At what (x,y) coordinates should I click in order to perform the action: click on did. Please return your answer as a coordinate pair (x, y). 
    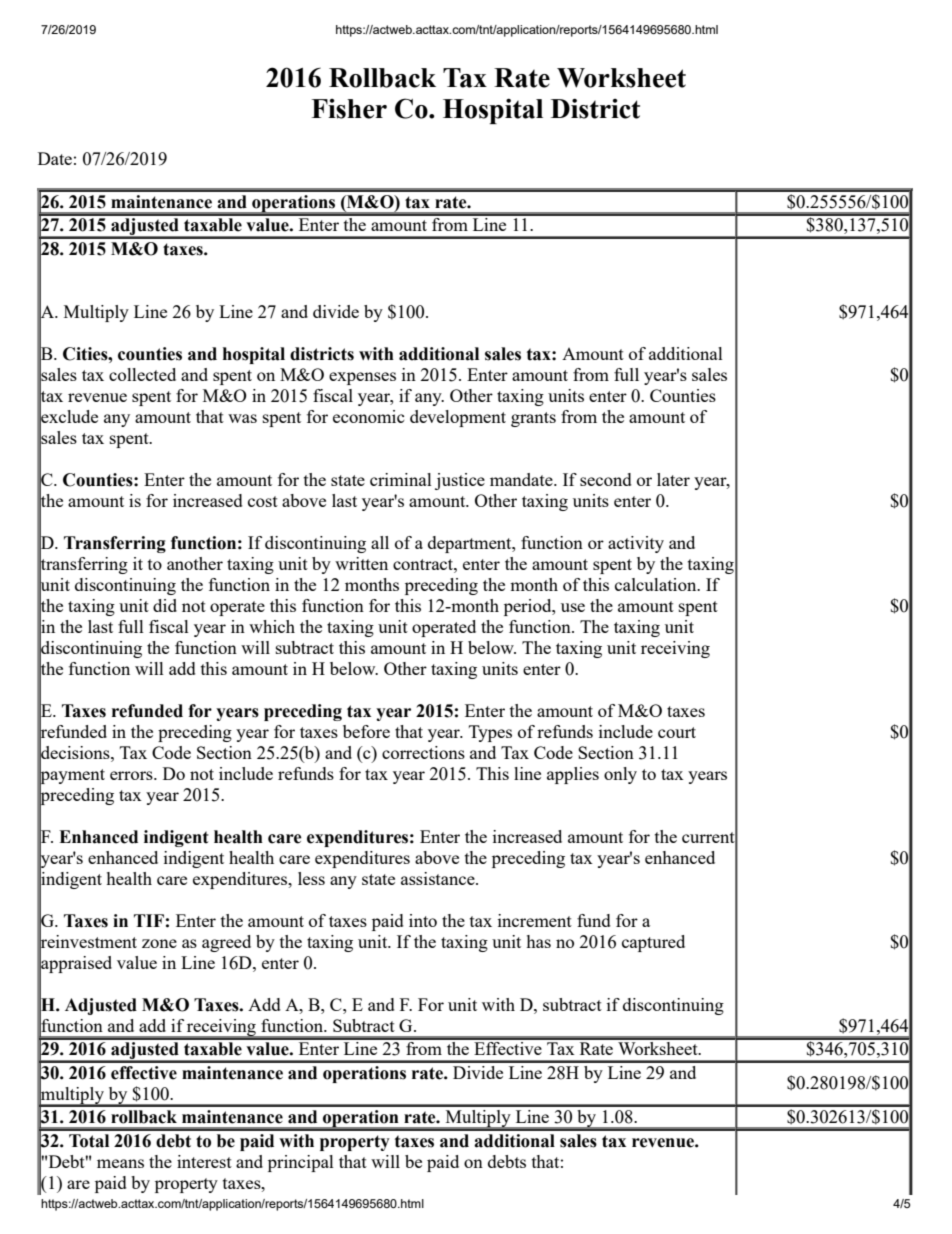
    Looking at the image, I should click on (165, 605).
